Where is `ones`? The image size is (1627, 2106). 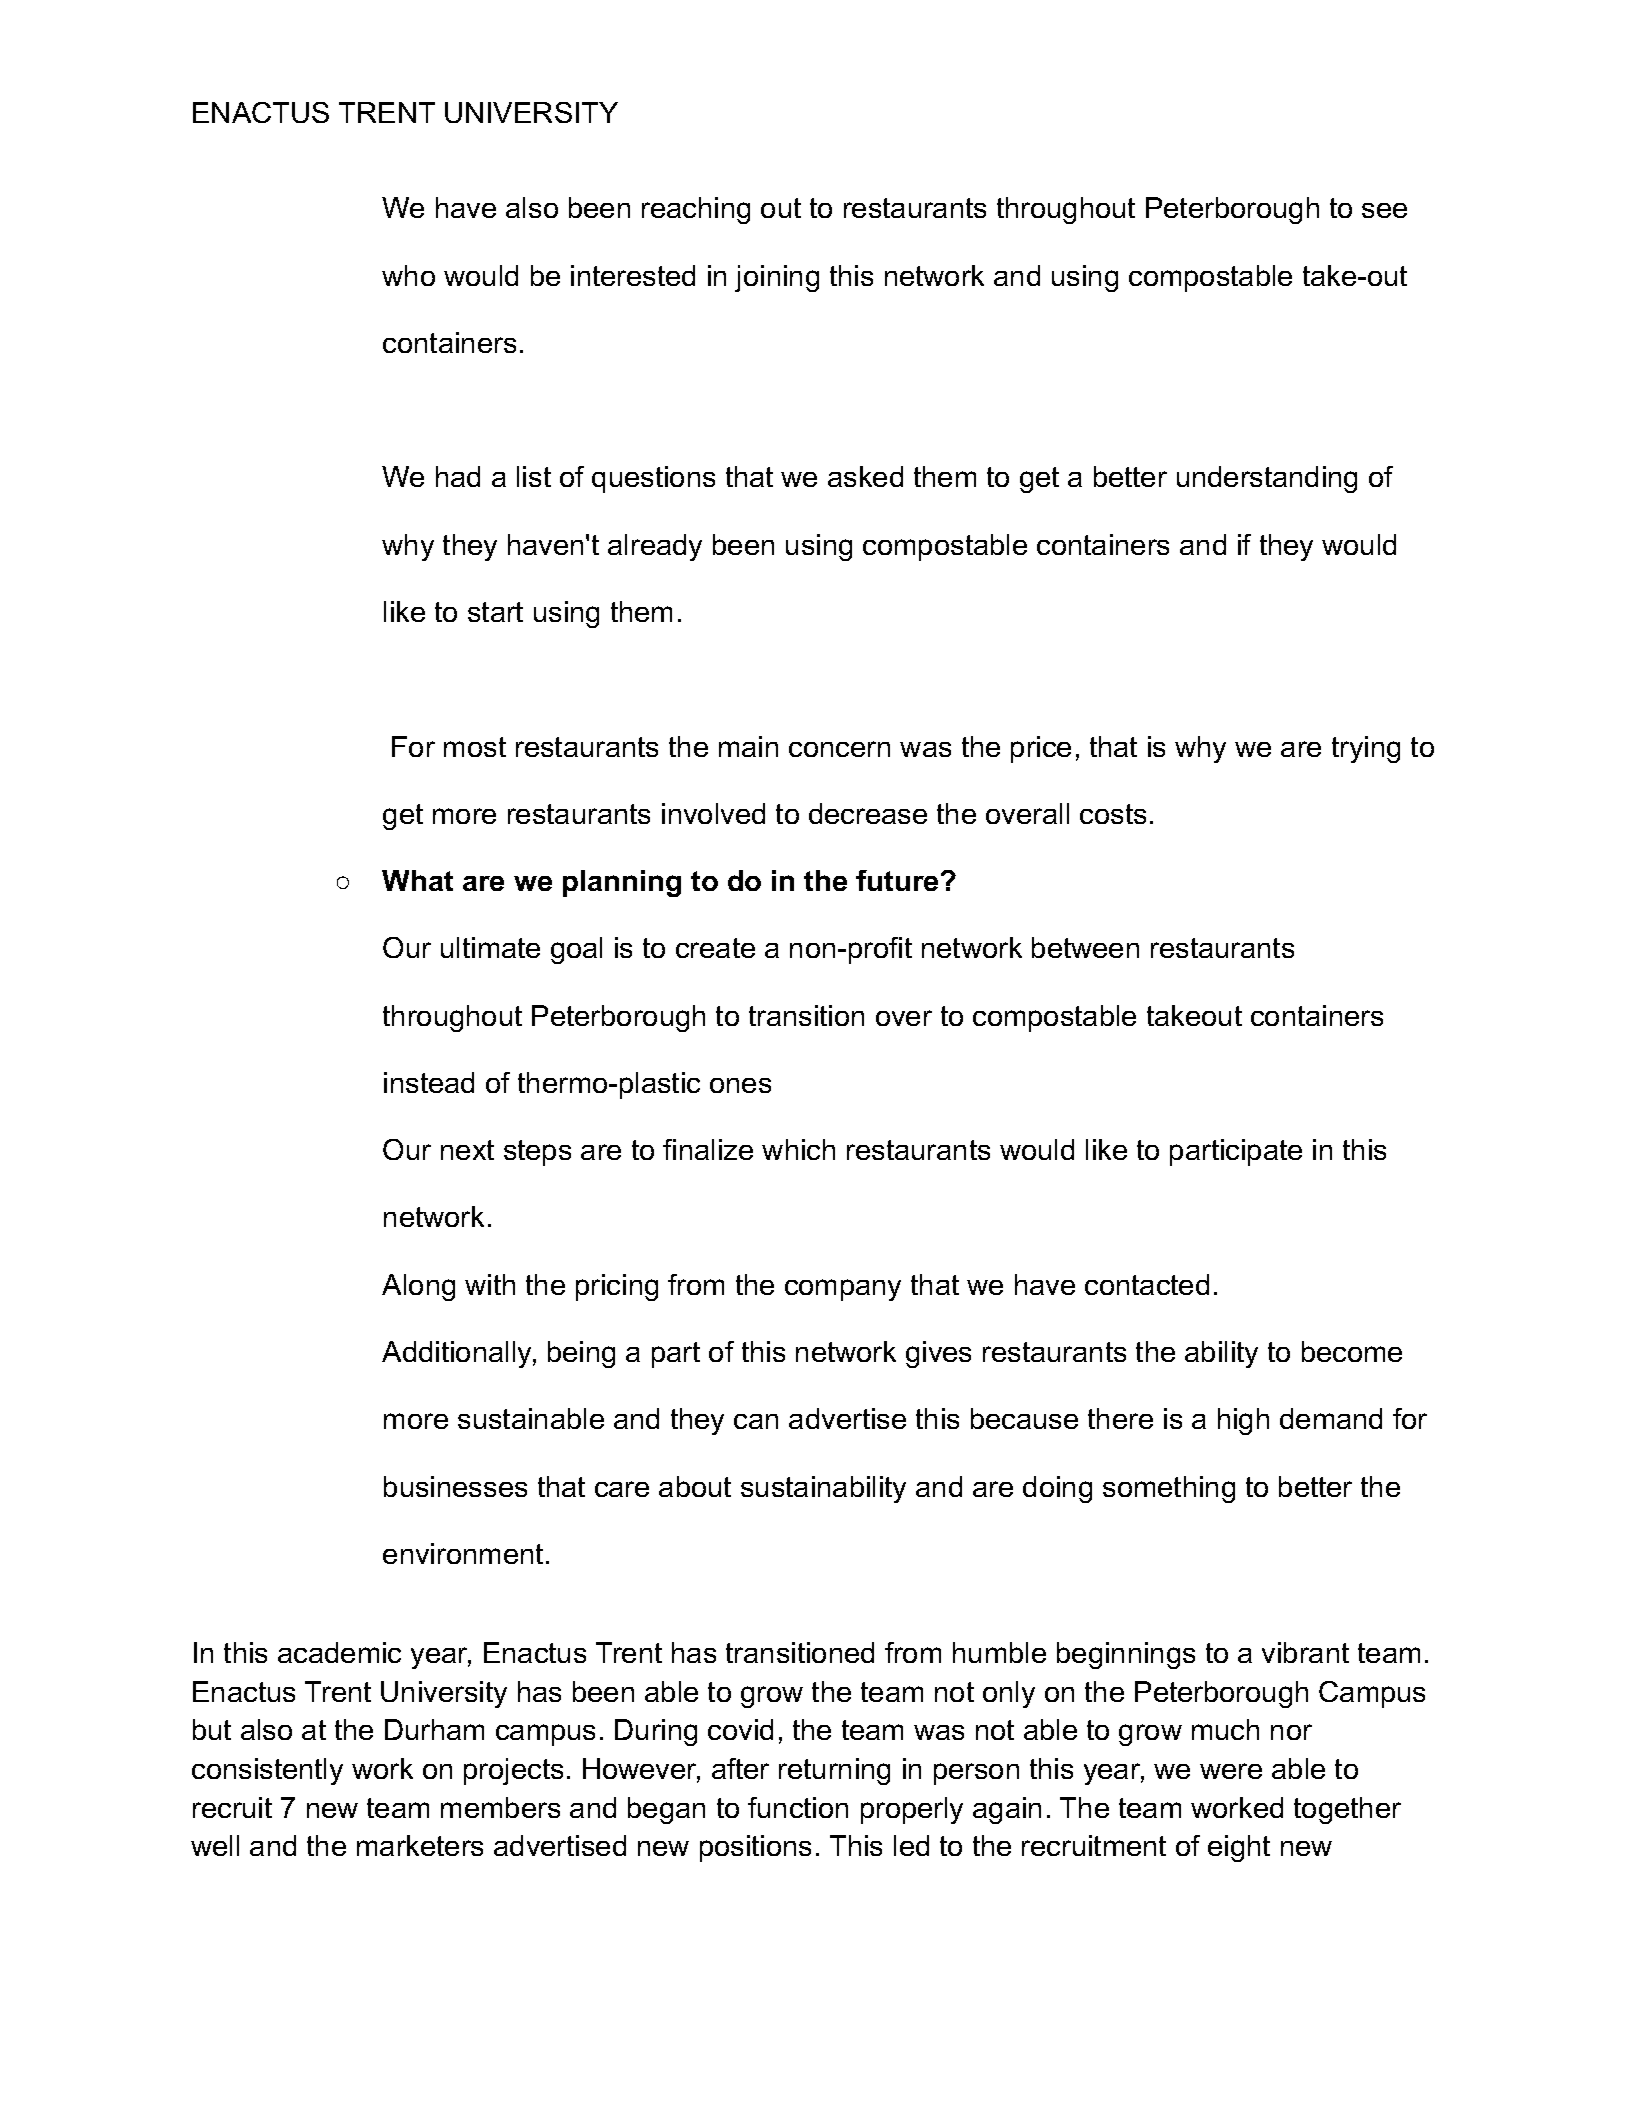 ones is located at coordinates (740, 1085).
